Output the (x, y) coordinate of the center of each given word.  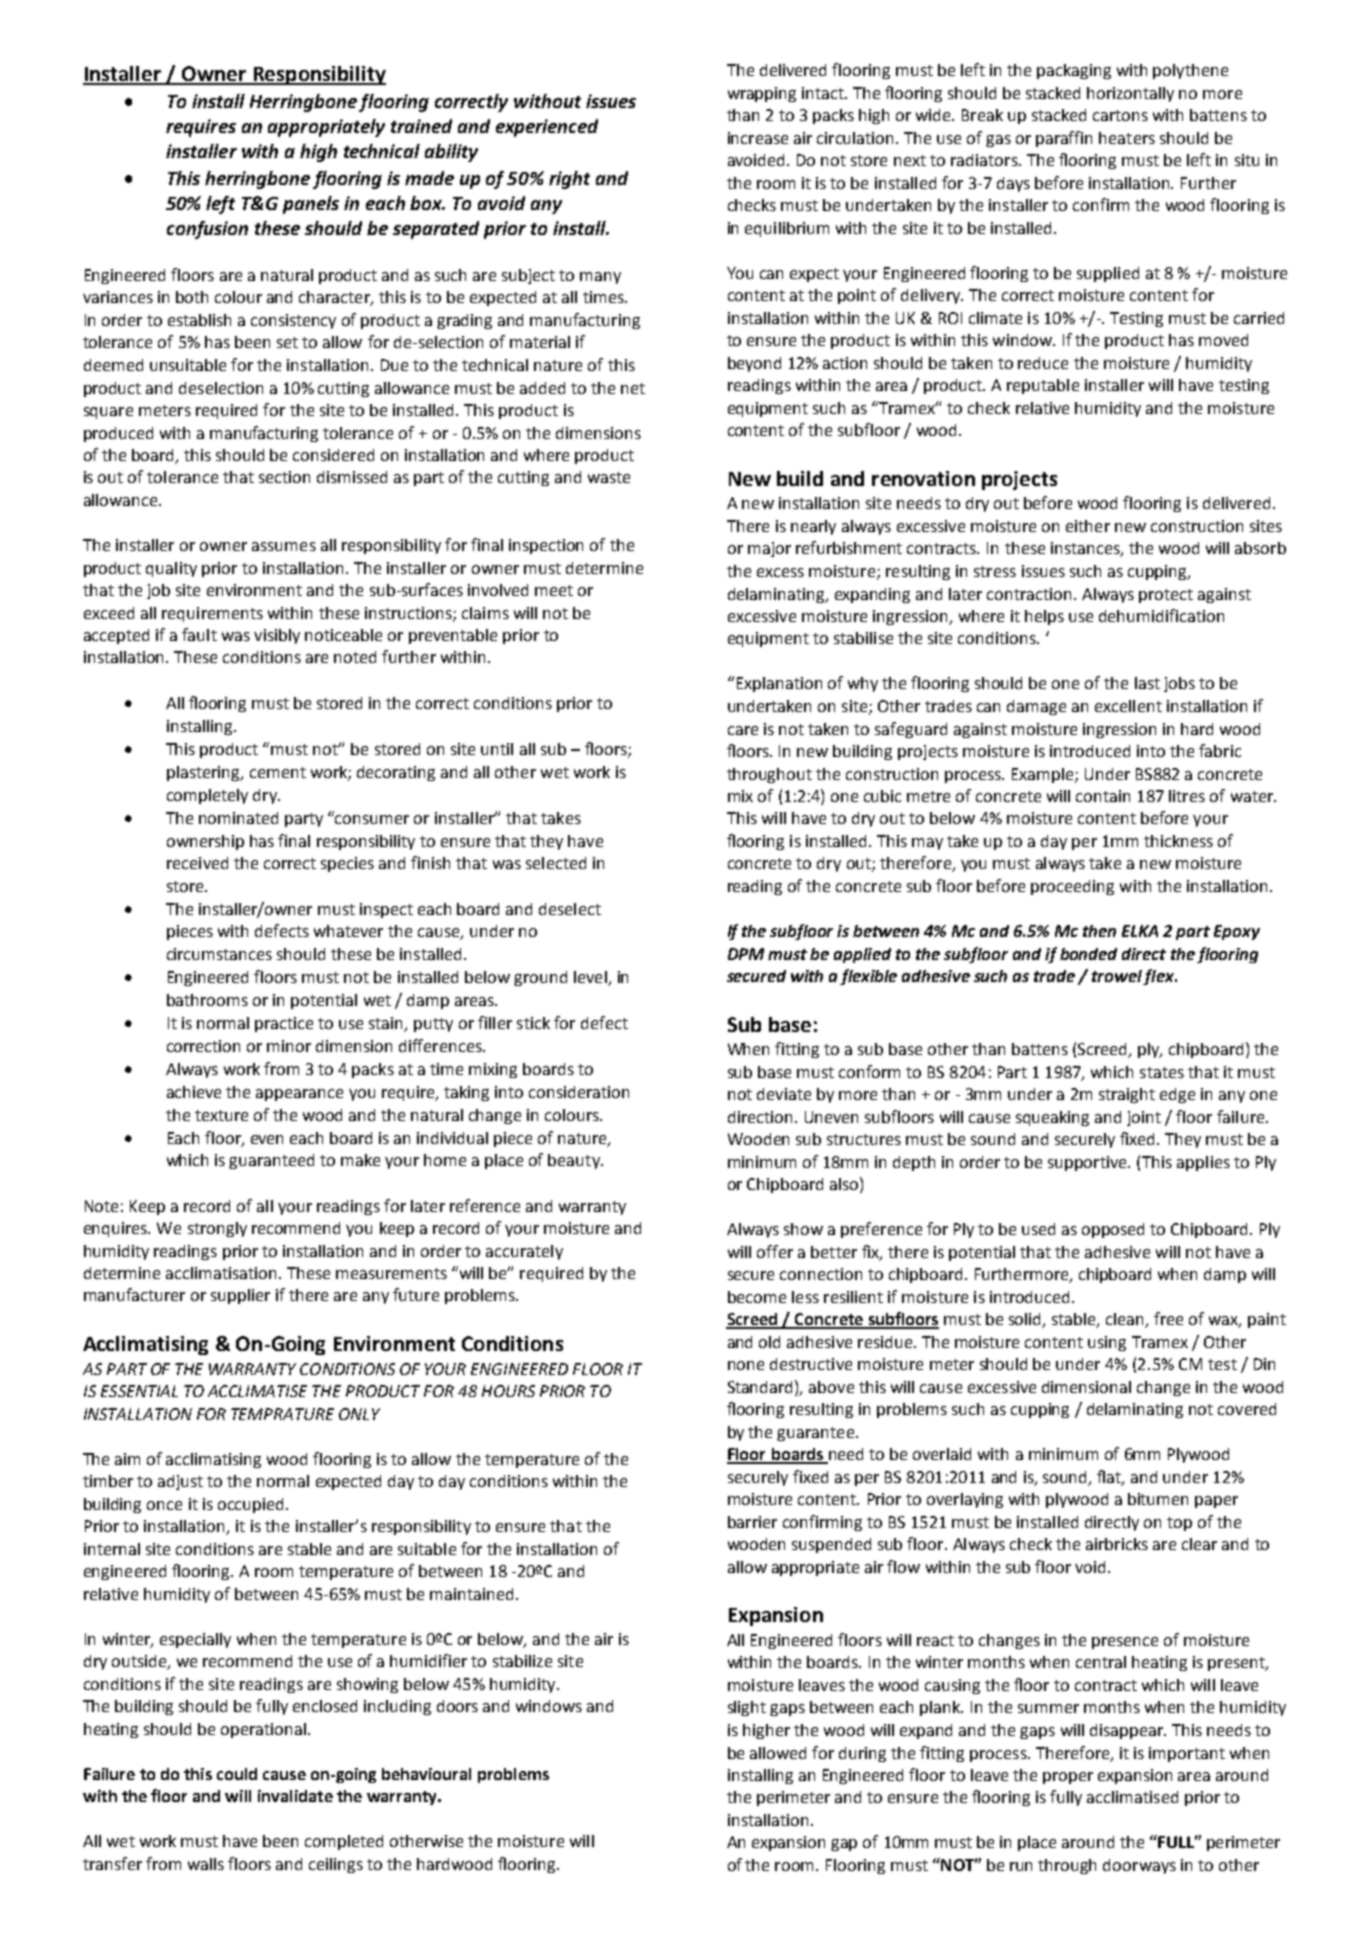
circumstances (219, 954)
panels (311, 205)
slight (747, 1708)
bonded (1088, 954)
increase (758, 138)
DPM (746, 954)
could (237, 1774)
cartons (1120, 115)
